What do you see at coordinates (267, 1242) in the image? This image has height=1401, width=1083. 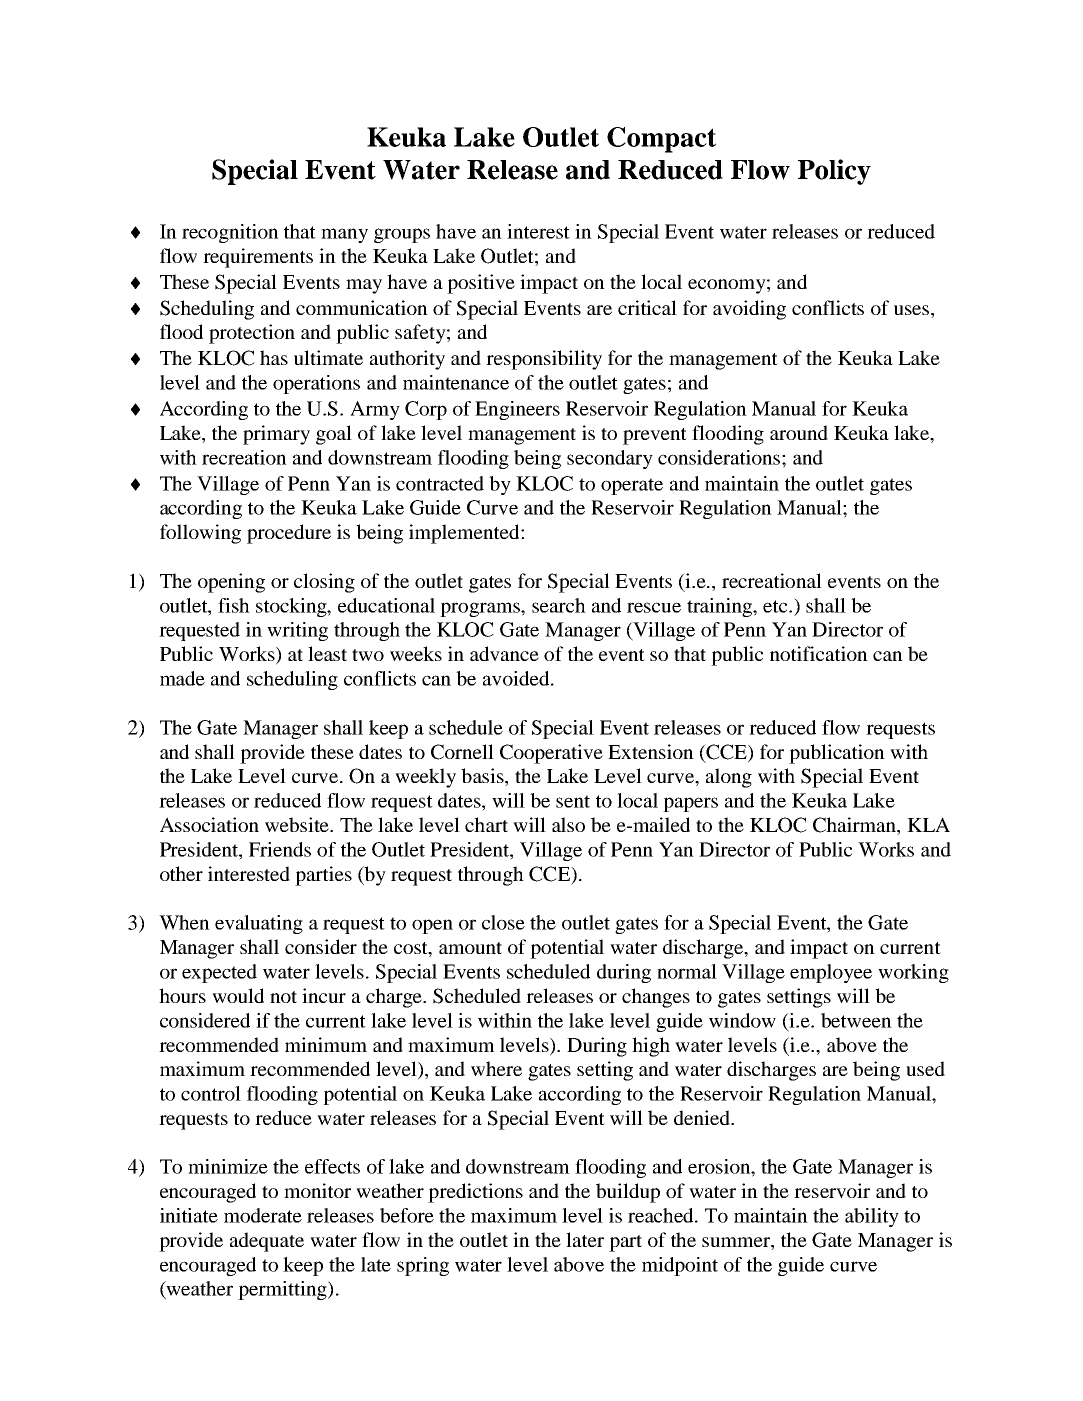 I see `adequate` at bounding box center [267, 1242].
